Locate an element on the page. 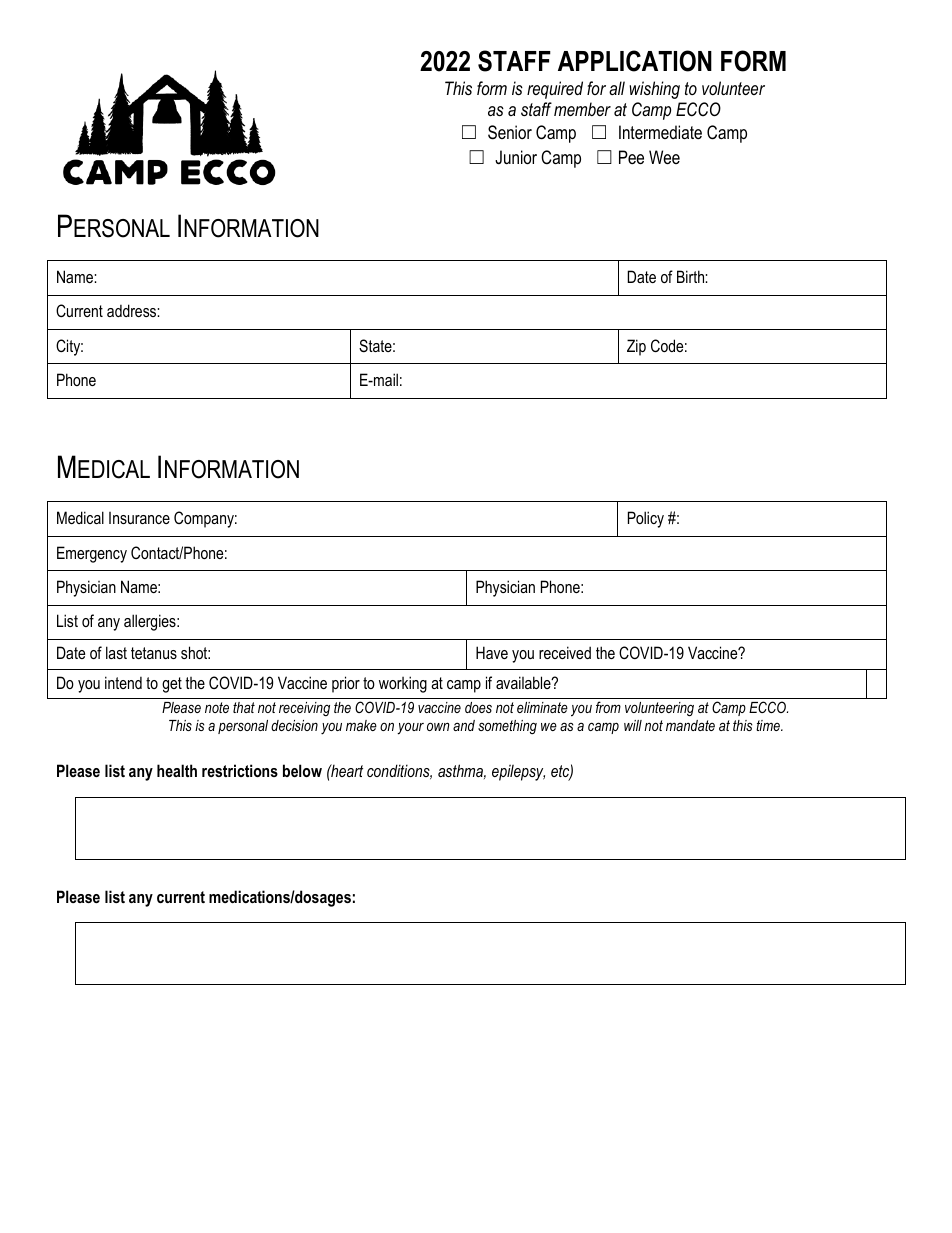 This document has width=952, height=1233. received is located at coordinates (565, 652).
